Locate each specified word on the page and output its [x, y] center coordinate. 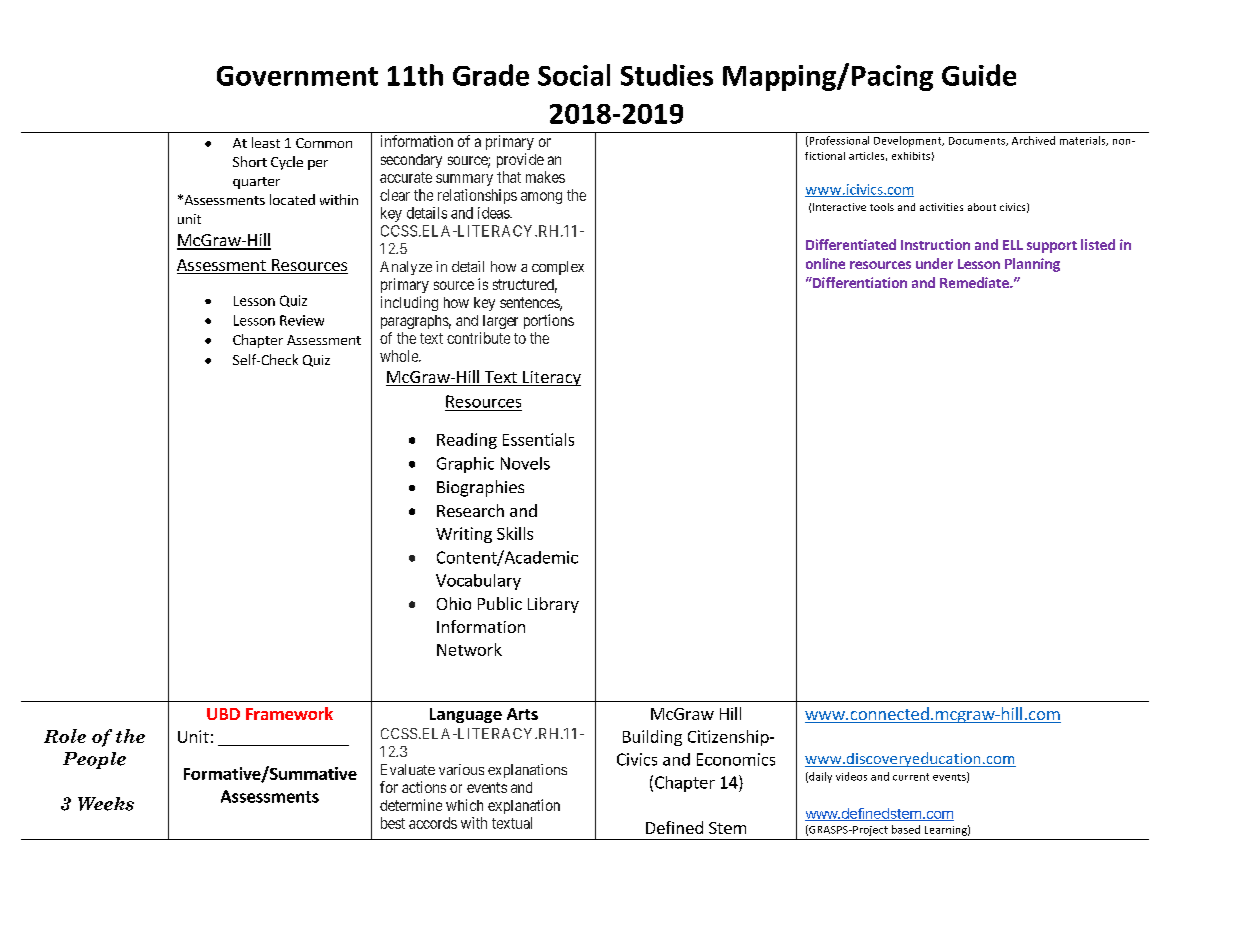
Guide [979, 75]
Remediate [975, 282]
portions [549, 321]
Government [297, 76]
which [464, 805]
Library [553, 605]
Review [302, 320]
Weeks [106, 804]
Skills [515, 533]
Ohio [454, 603]
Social [574, 75]
